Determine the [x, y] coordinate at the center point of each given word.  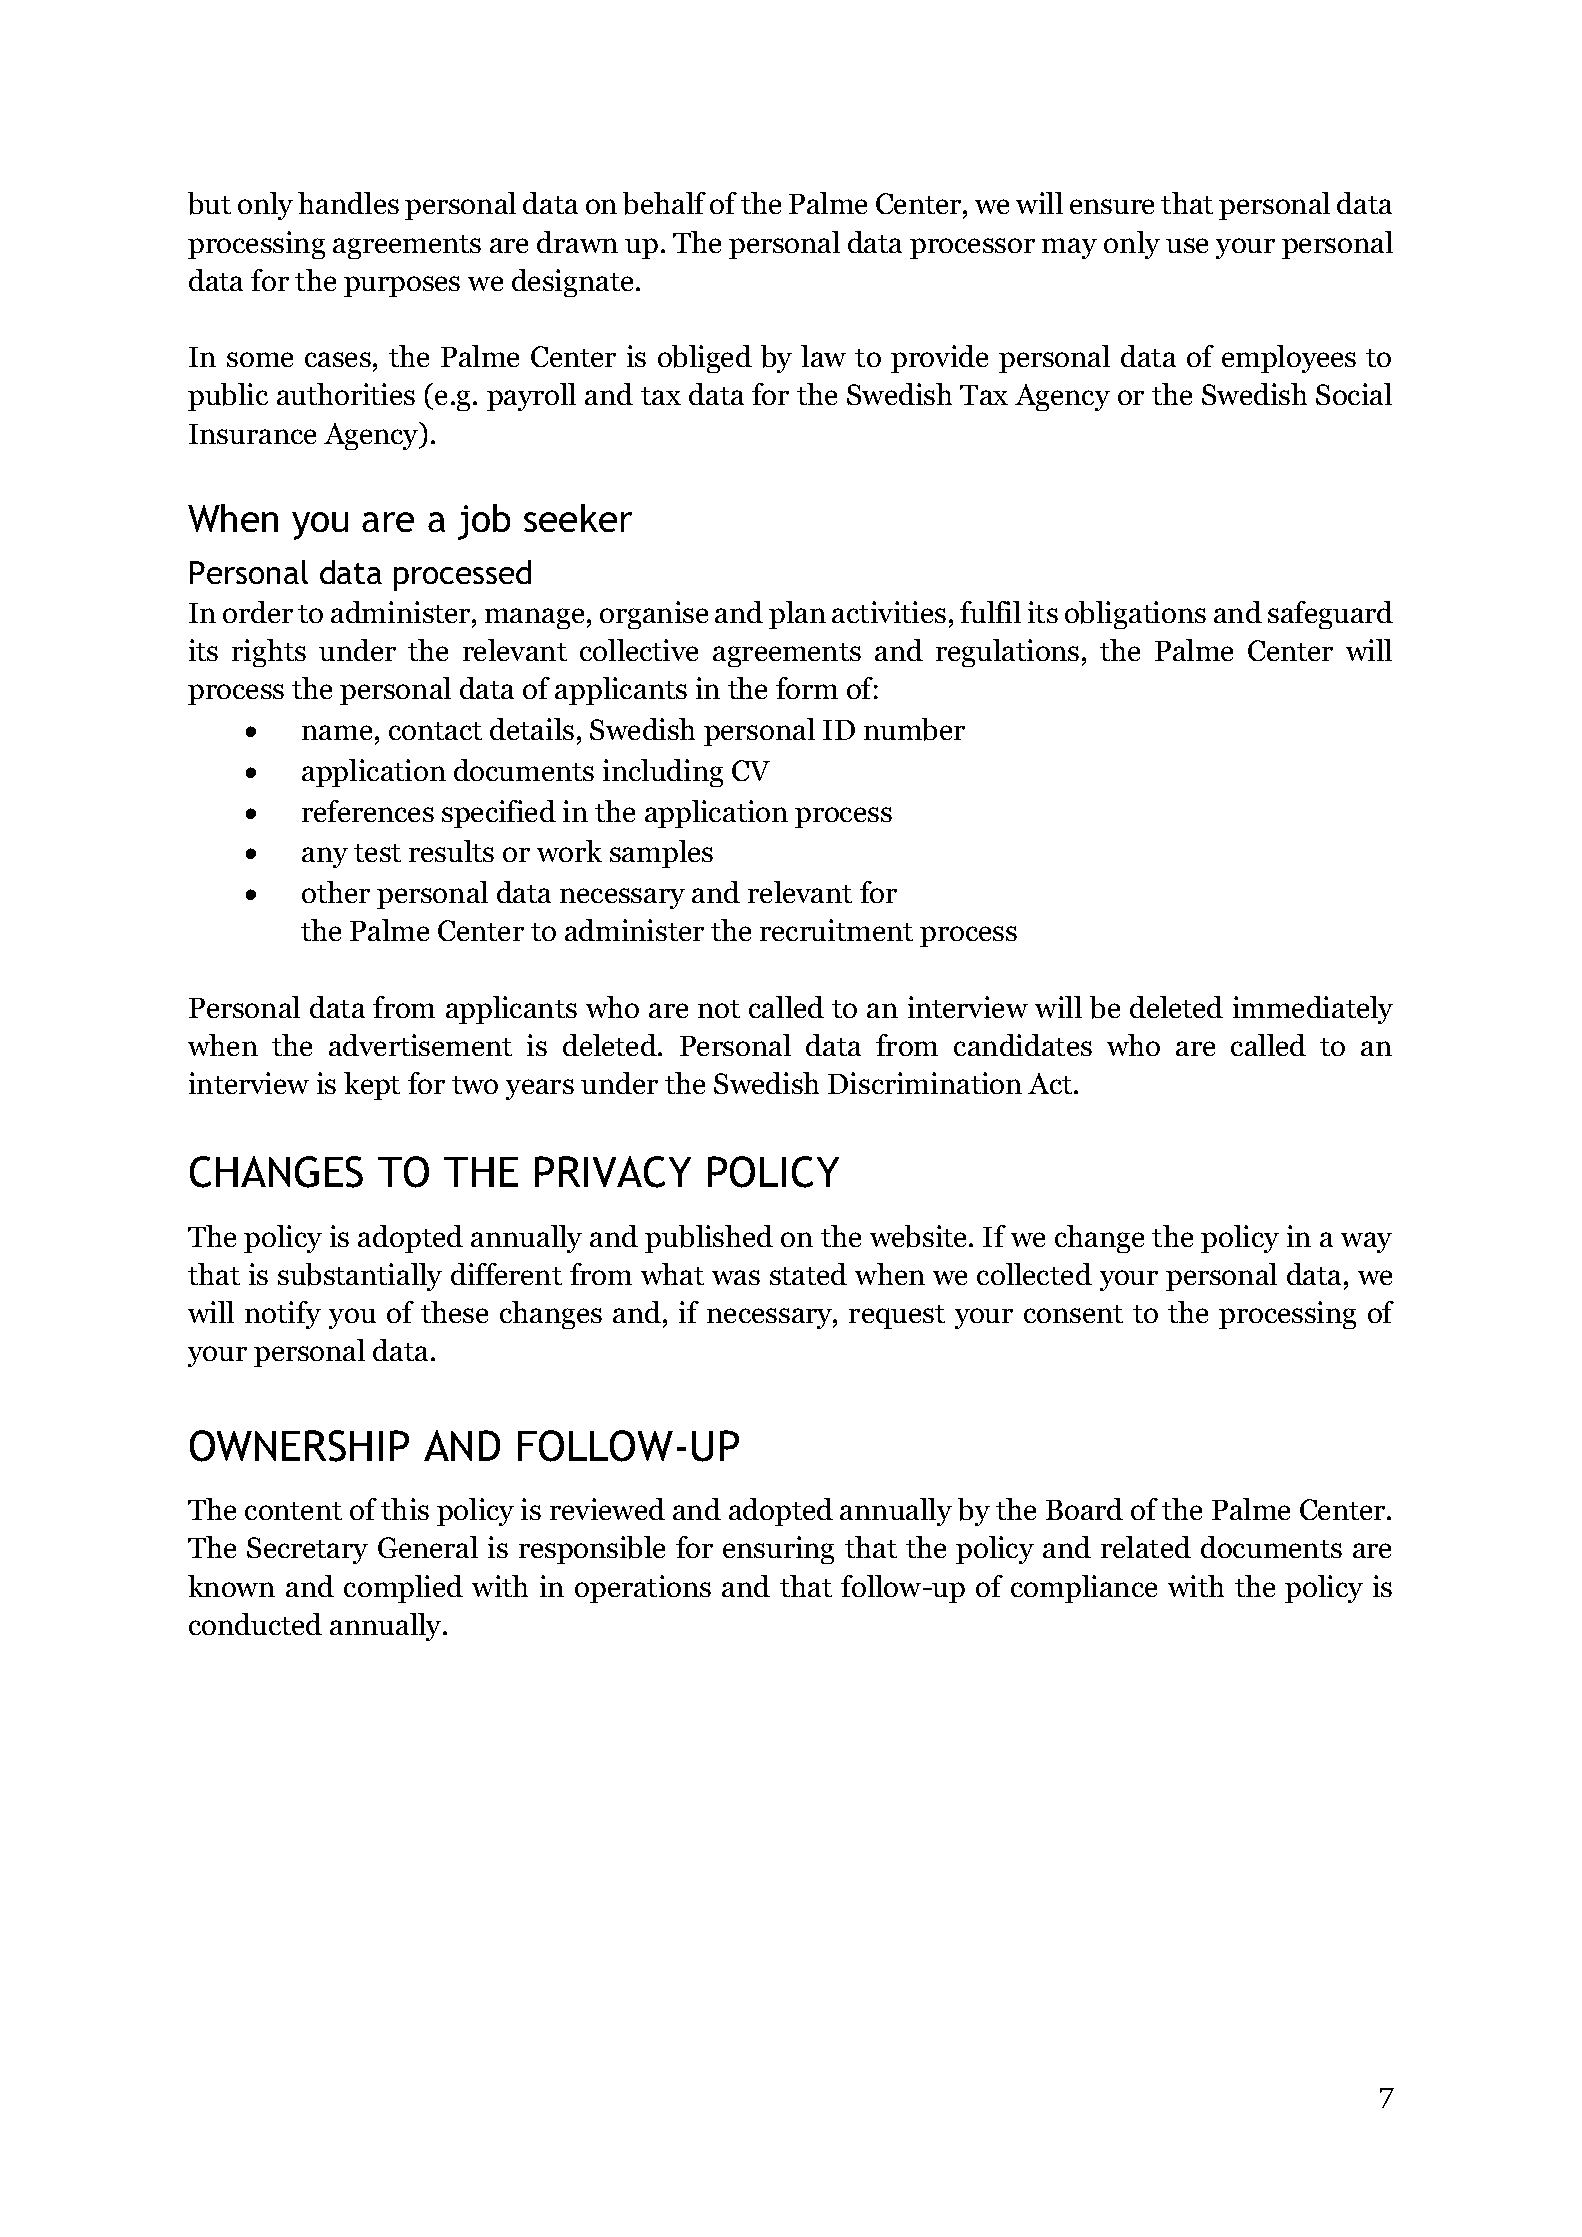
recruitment [836, 930]
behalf [664, 203]
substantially [360, 1277]
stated [808, 1274]
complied [403, 1589]
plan [797, 615]
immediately [1313, 1010]
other [336, 892]
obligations [1135, 615]
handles [348, 203]
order [258, 612]
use [1187, 245]
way [1366, 1242]
